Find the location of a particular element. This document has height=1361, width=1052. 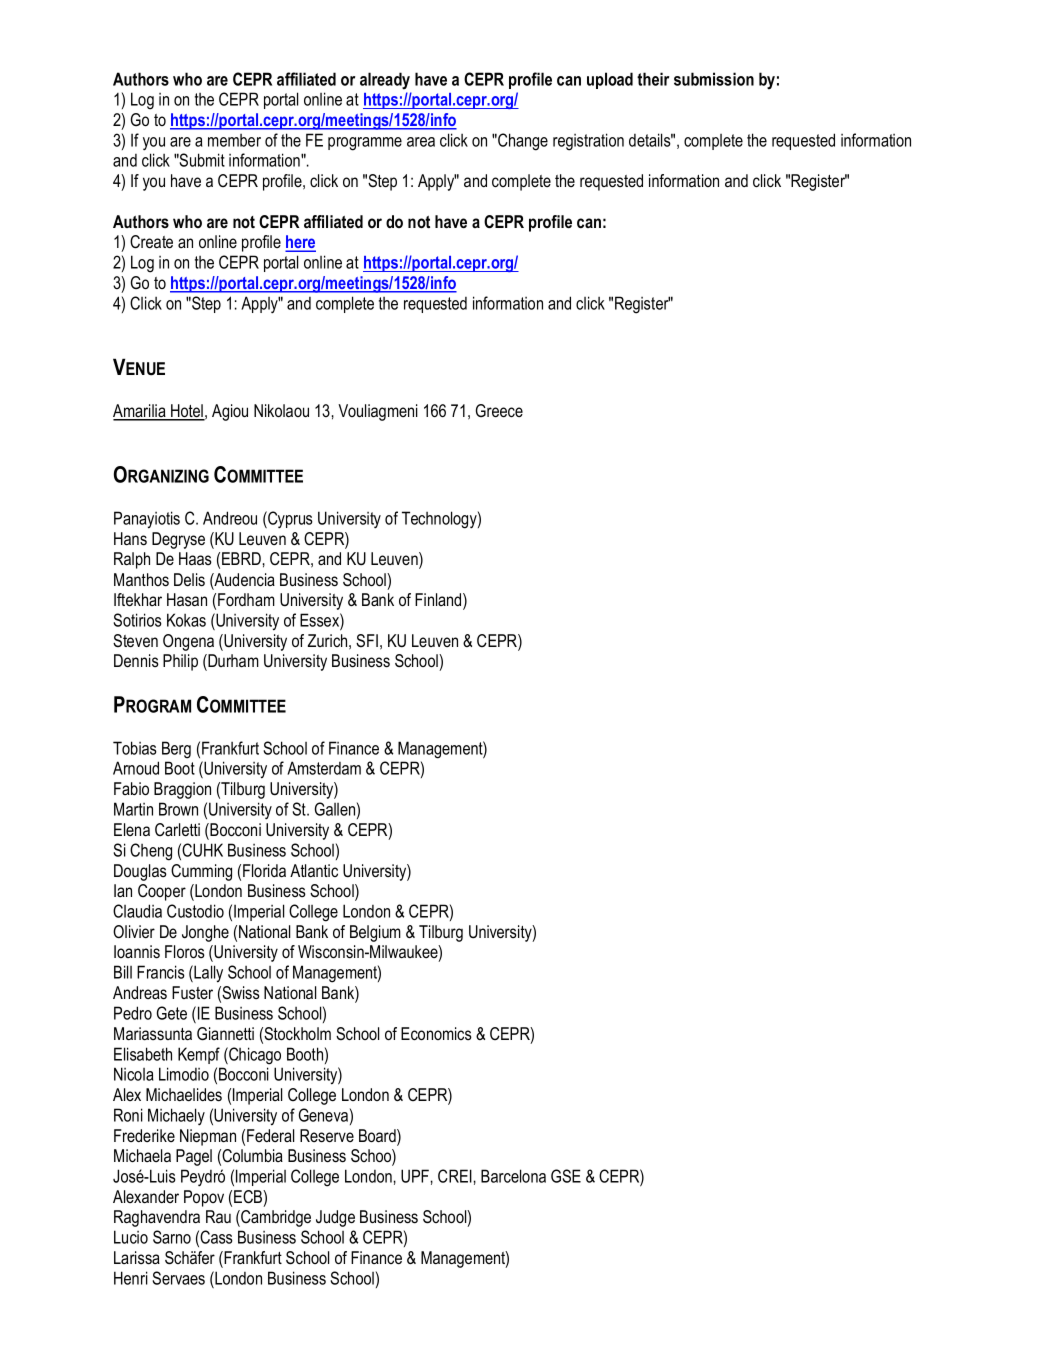

member is located at coordinates (234, 140).
